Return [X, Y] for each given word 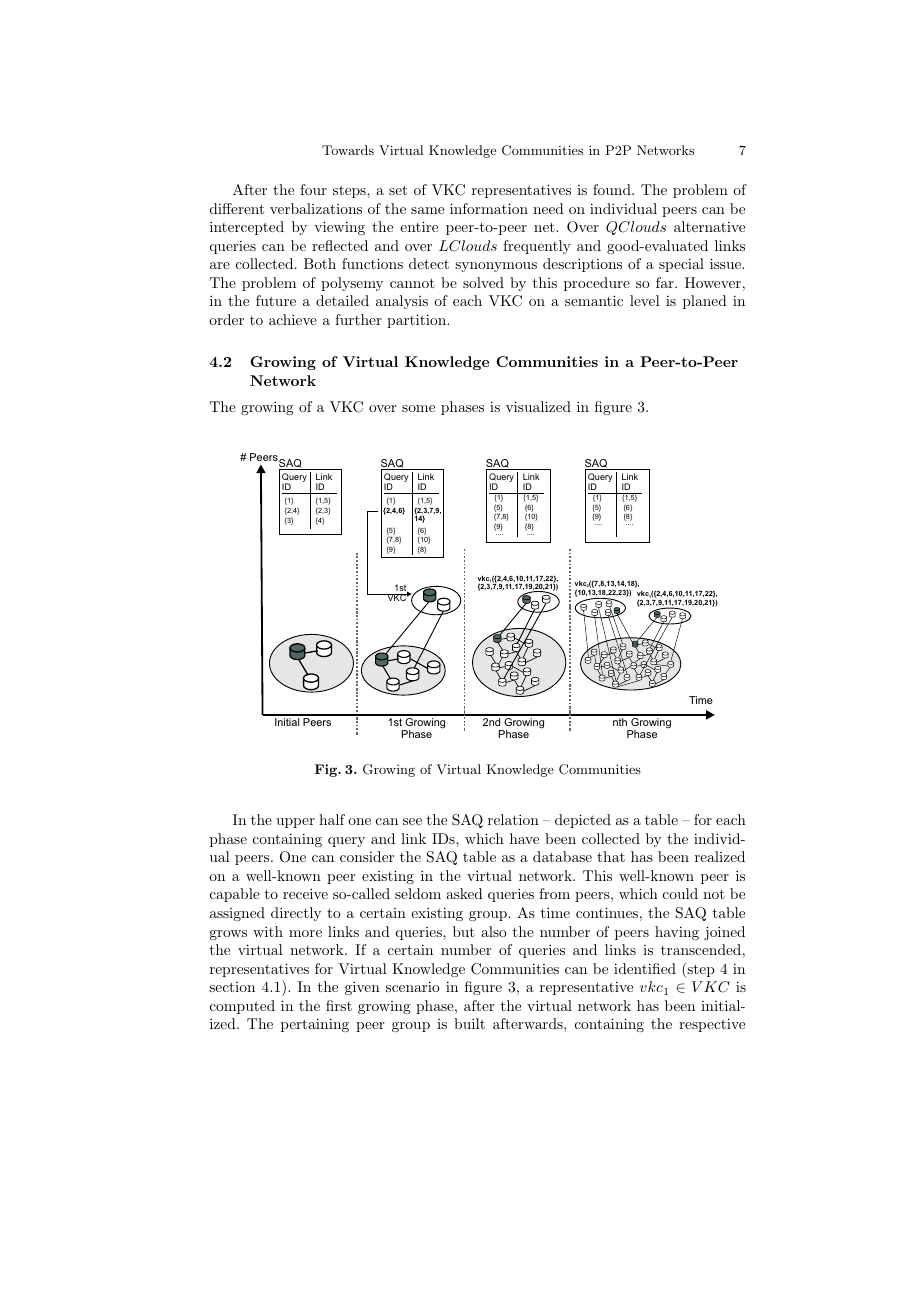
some [418, 408]
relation [513, 819]
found [613, 189]
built [469, 1023]
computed [242, 1007]
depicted [583, 821]
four [313, 189]
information [489, 208]
